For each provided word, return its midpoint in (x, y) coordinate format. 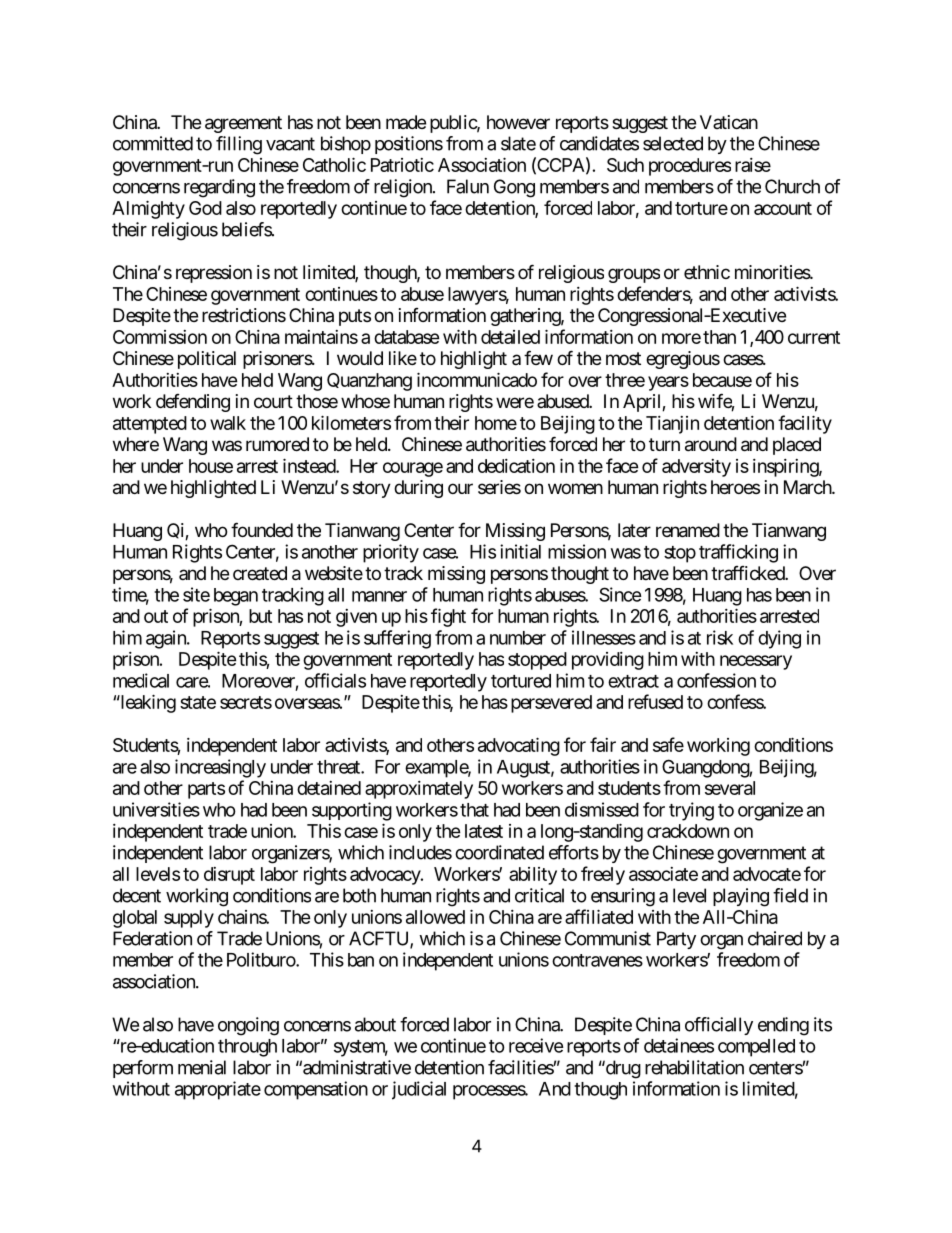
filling (239, 145)
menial (202, 1067)
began (236, 597)
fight (448, 617)
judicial (419, 1090)
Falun (468, 186)
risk (720, 637)
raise (753, 165)
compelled (756, 1048)
